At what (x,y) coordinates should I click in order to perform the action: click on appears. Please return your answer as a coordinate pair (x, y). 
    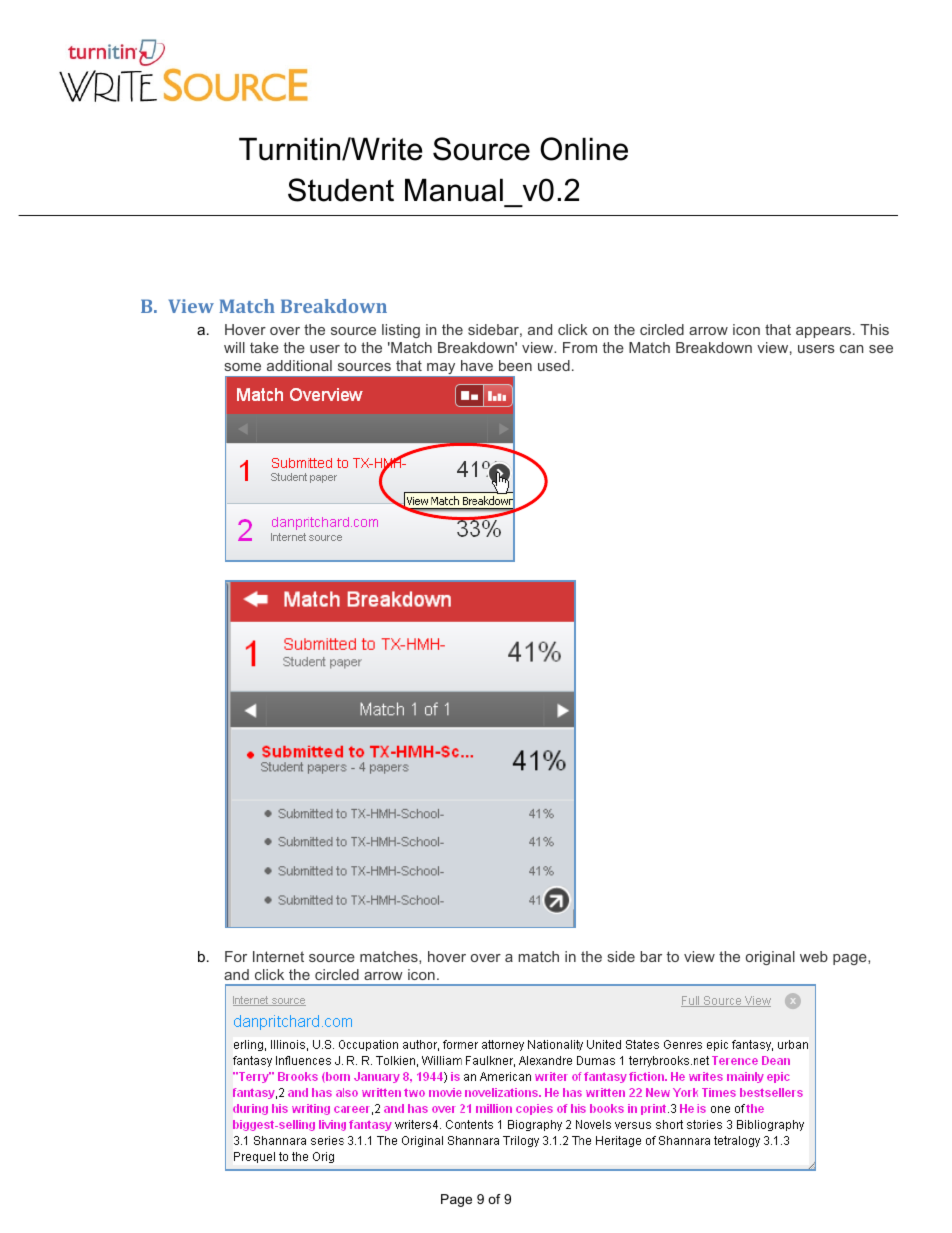
    Looking at the image, I should click on (823, 332).
